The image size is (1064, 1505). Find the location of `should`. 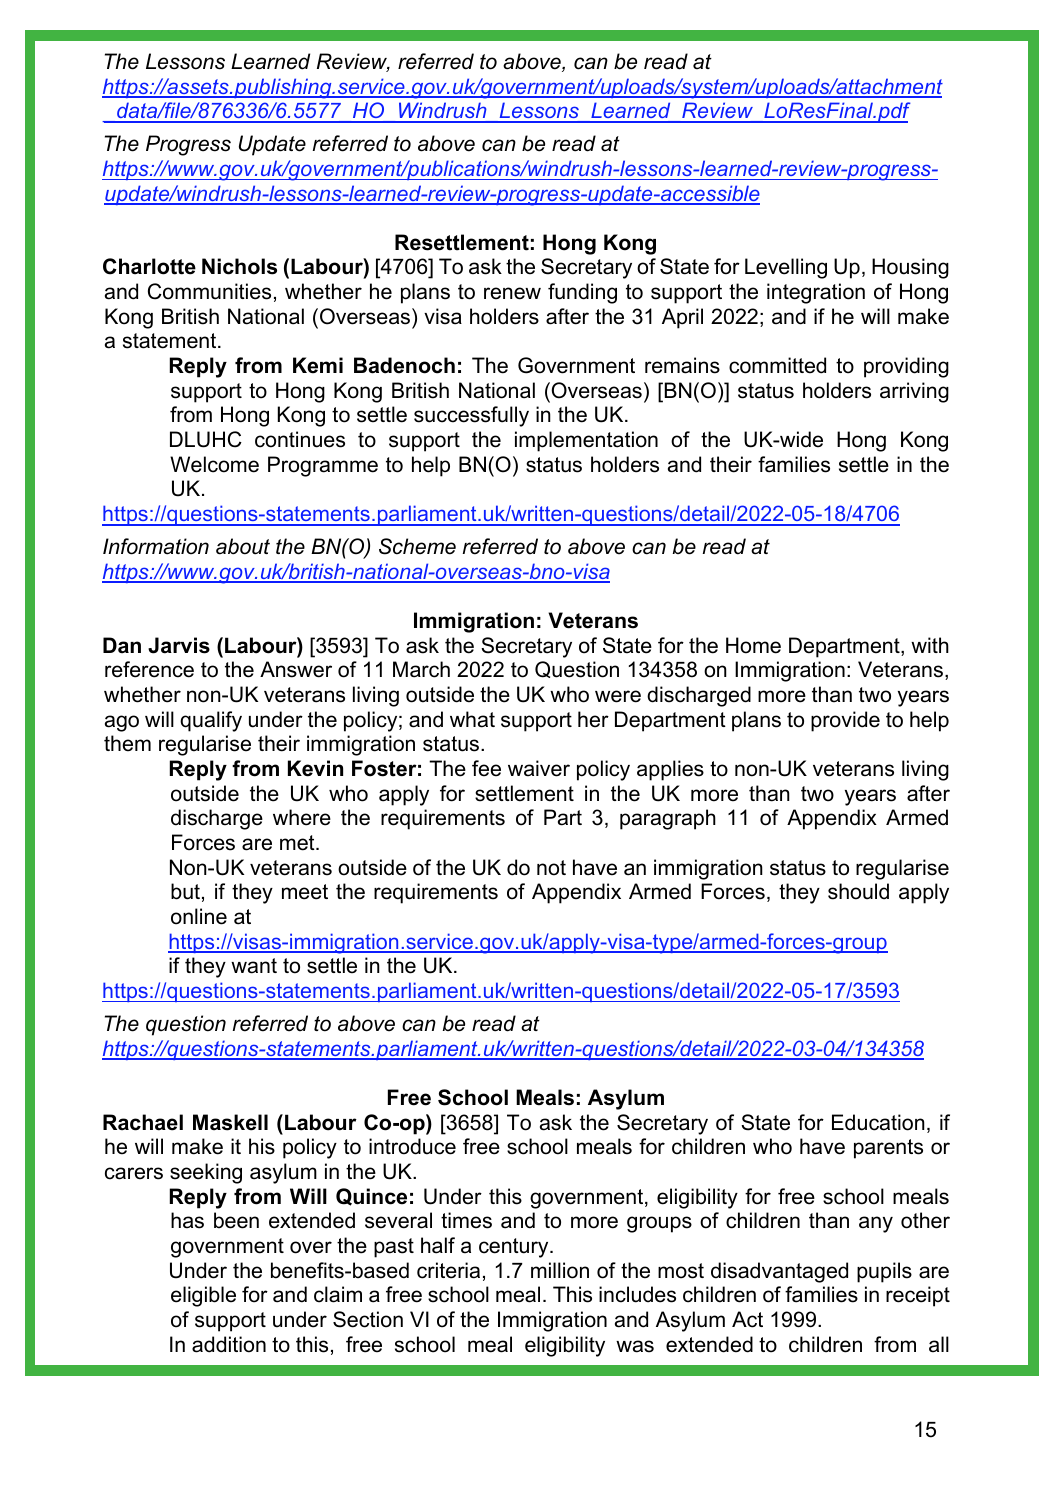

should is located at coordinates (858, 891).
